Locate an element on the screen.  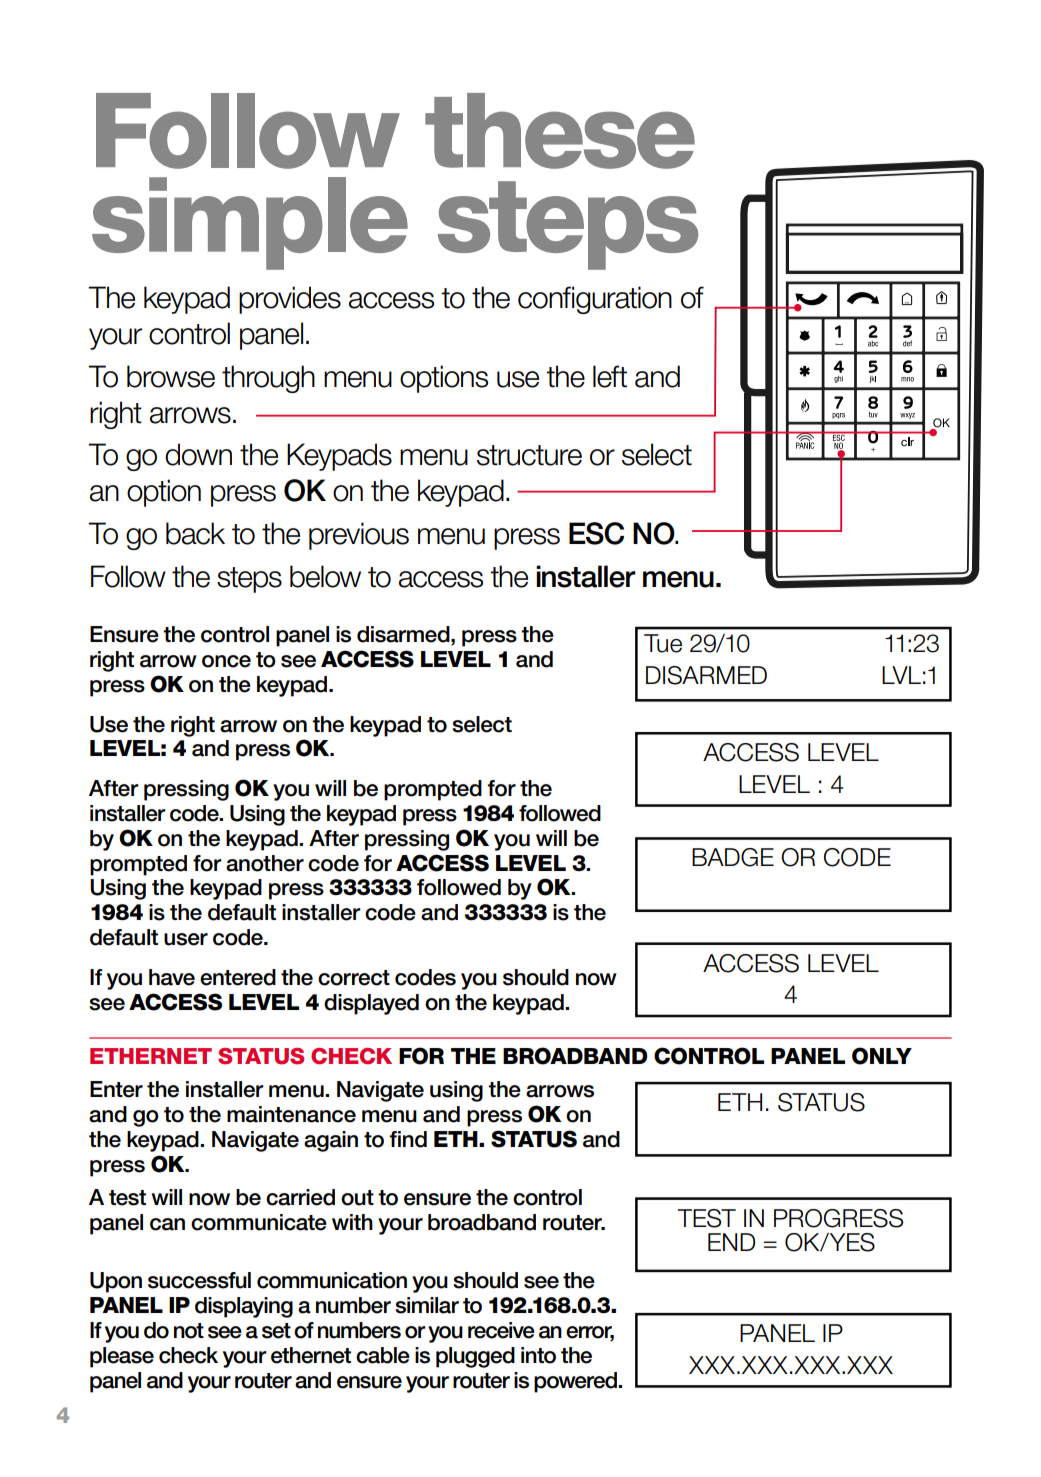
simple is located at coordinates (250, 223).
